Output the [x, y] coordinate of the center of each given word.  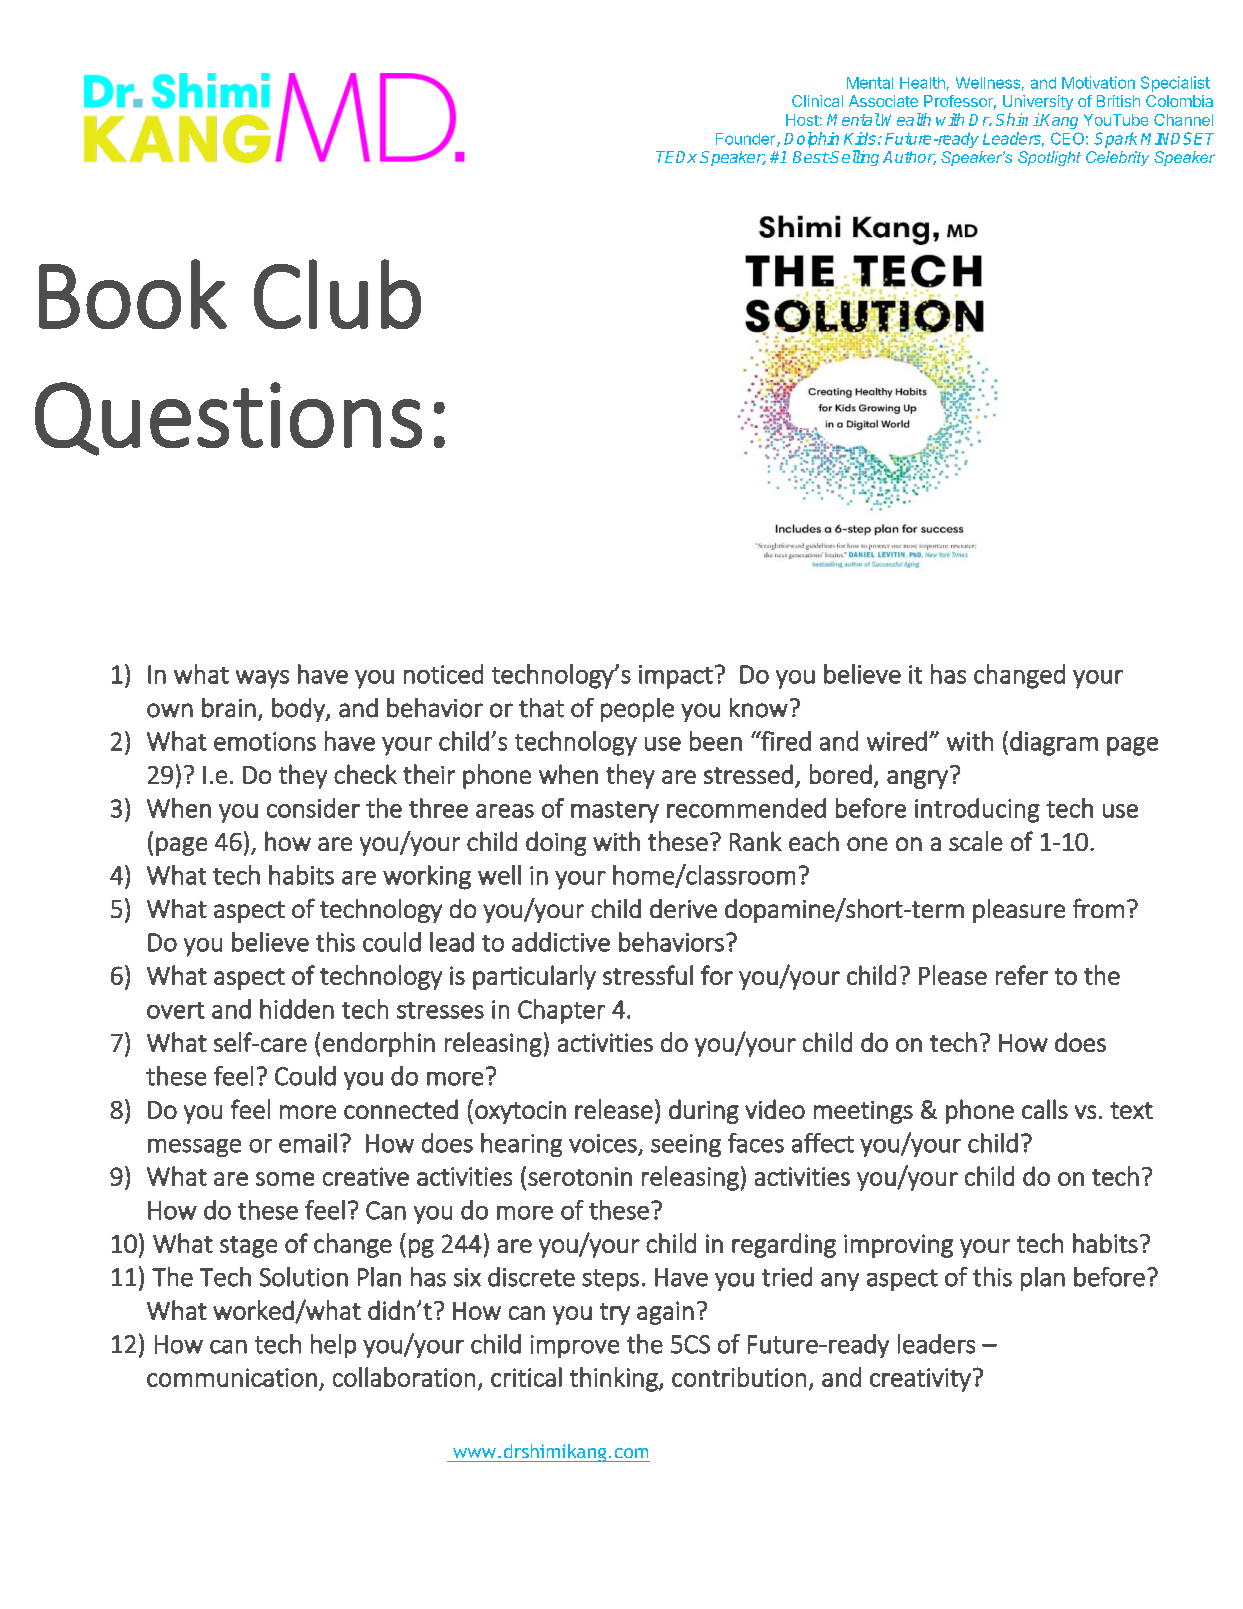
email [308, 1143]
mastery [615, 812]
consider [313, 808]
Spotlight [1049, 158]
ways [262, 679]
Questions [228, 419]
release [614, 1109]
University [1038, 102]
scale [976, 841]
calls [1045, 1109]
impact [676, 677]
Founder [745, 139]
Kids [860, 138]
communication [232, 1377]
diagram [1054, 743]
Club [337, 294]
